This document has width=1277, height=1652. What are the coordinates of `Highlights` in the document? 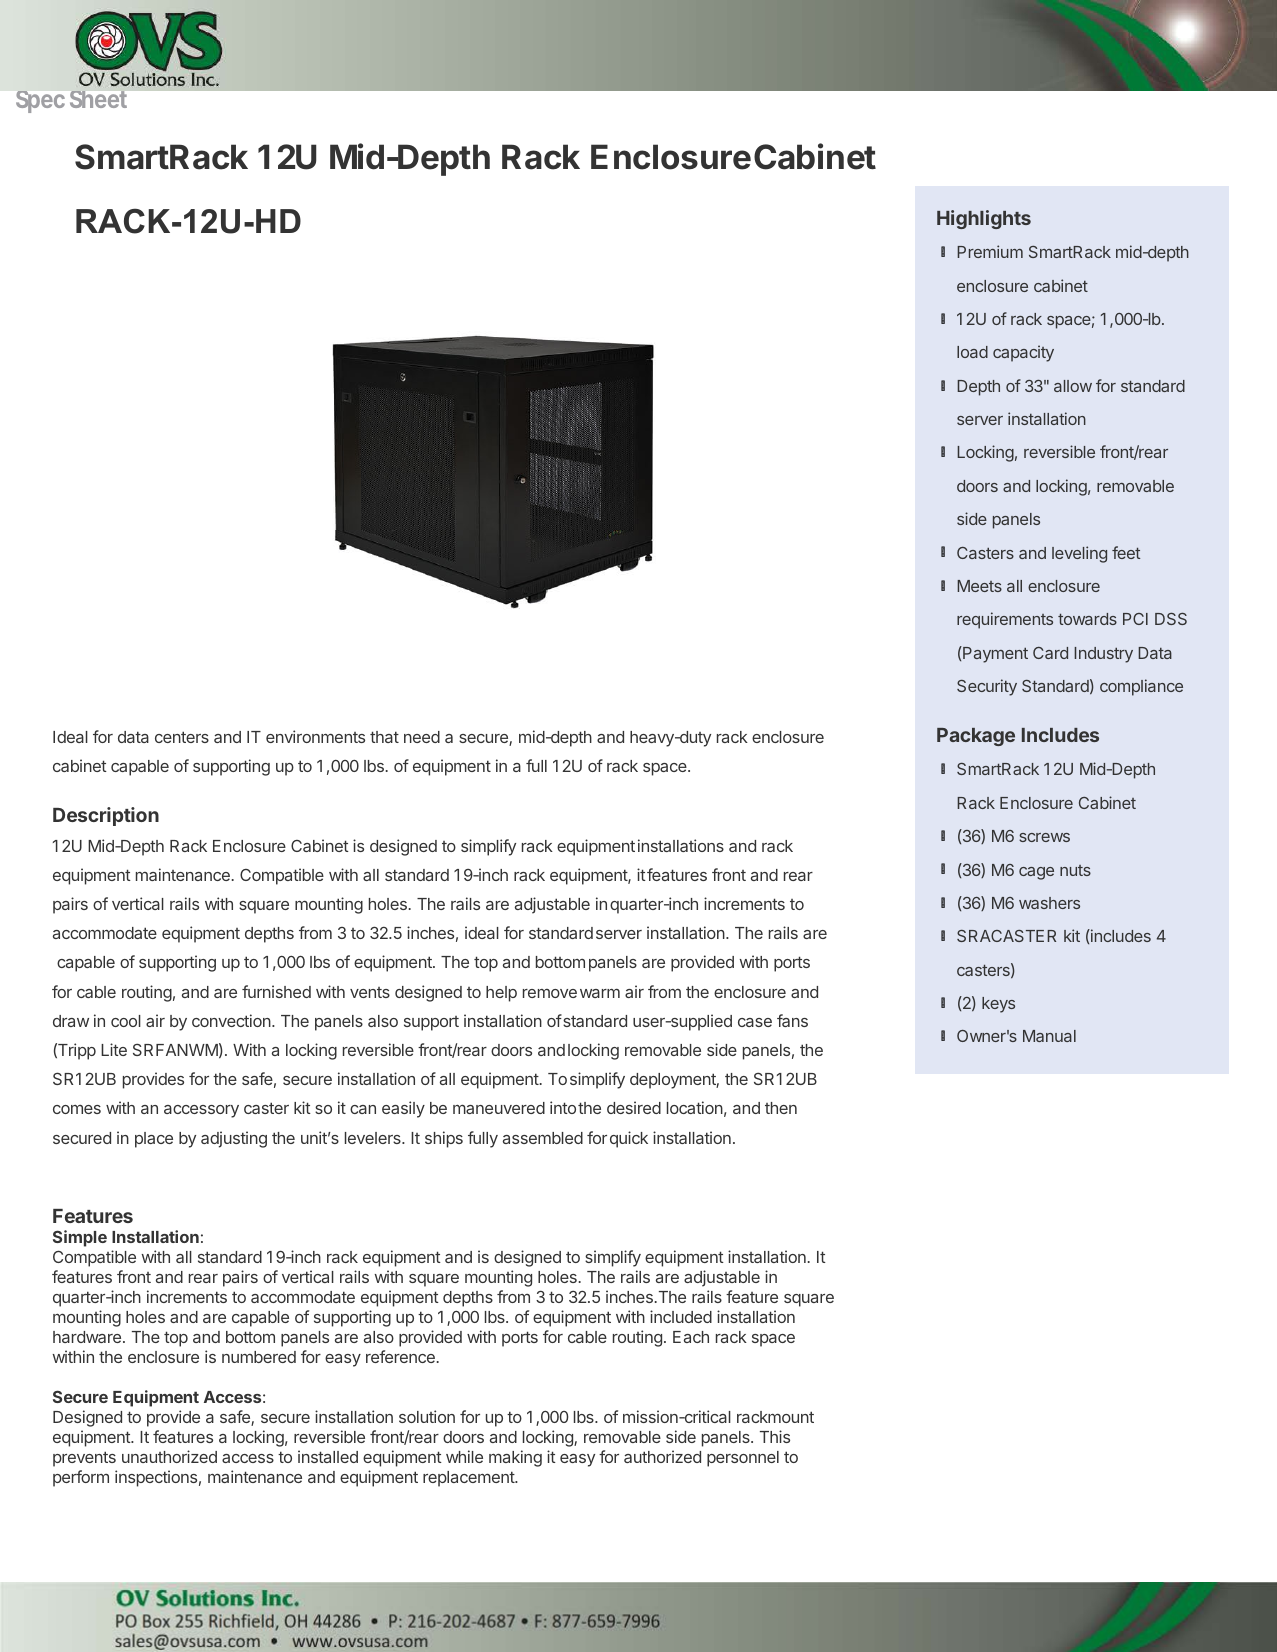 It's located at (984, 219).
